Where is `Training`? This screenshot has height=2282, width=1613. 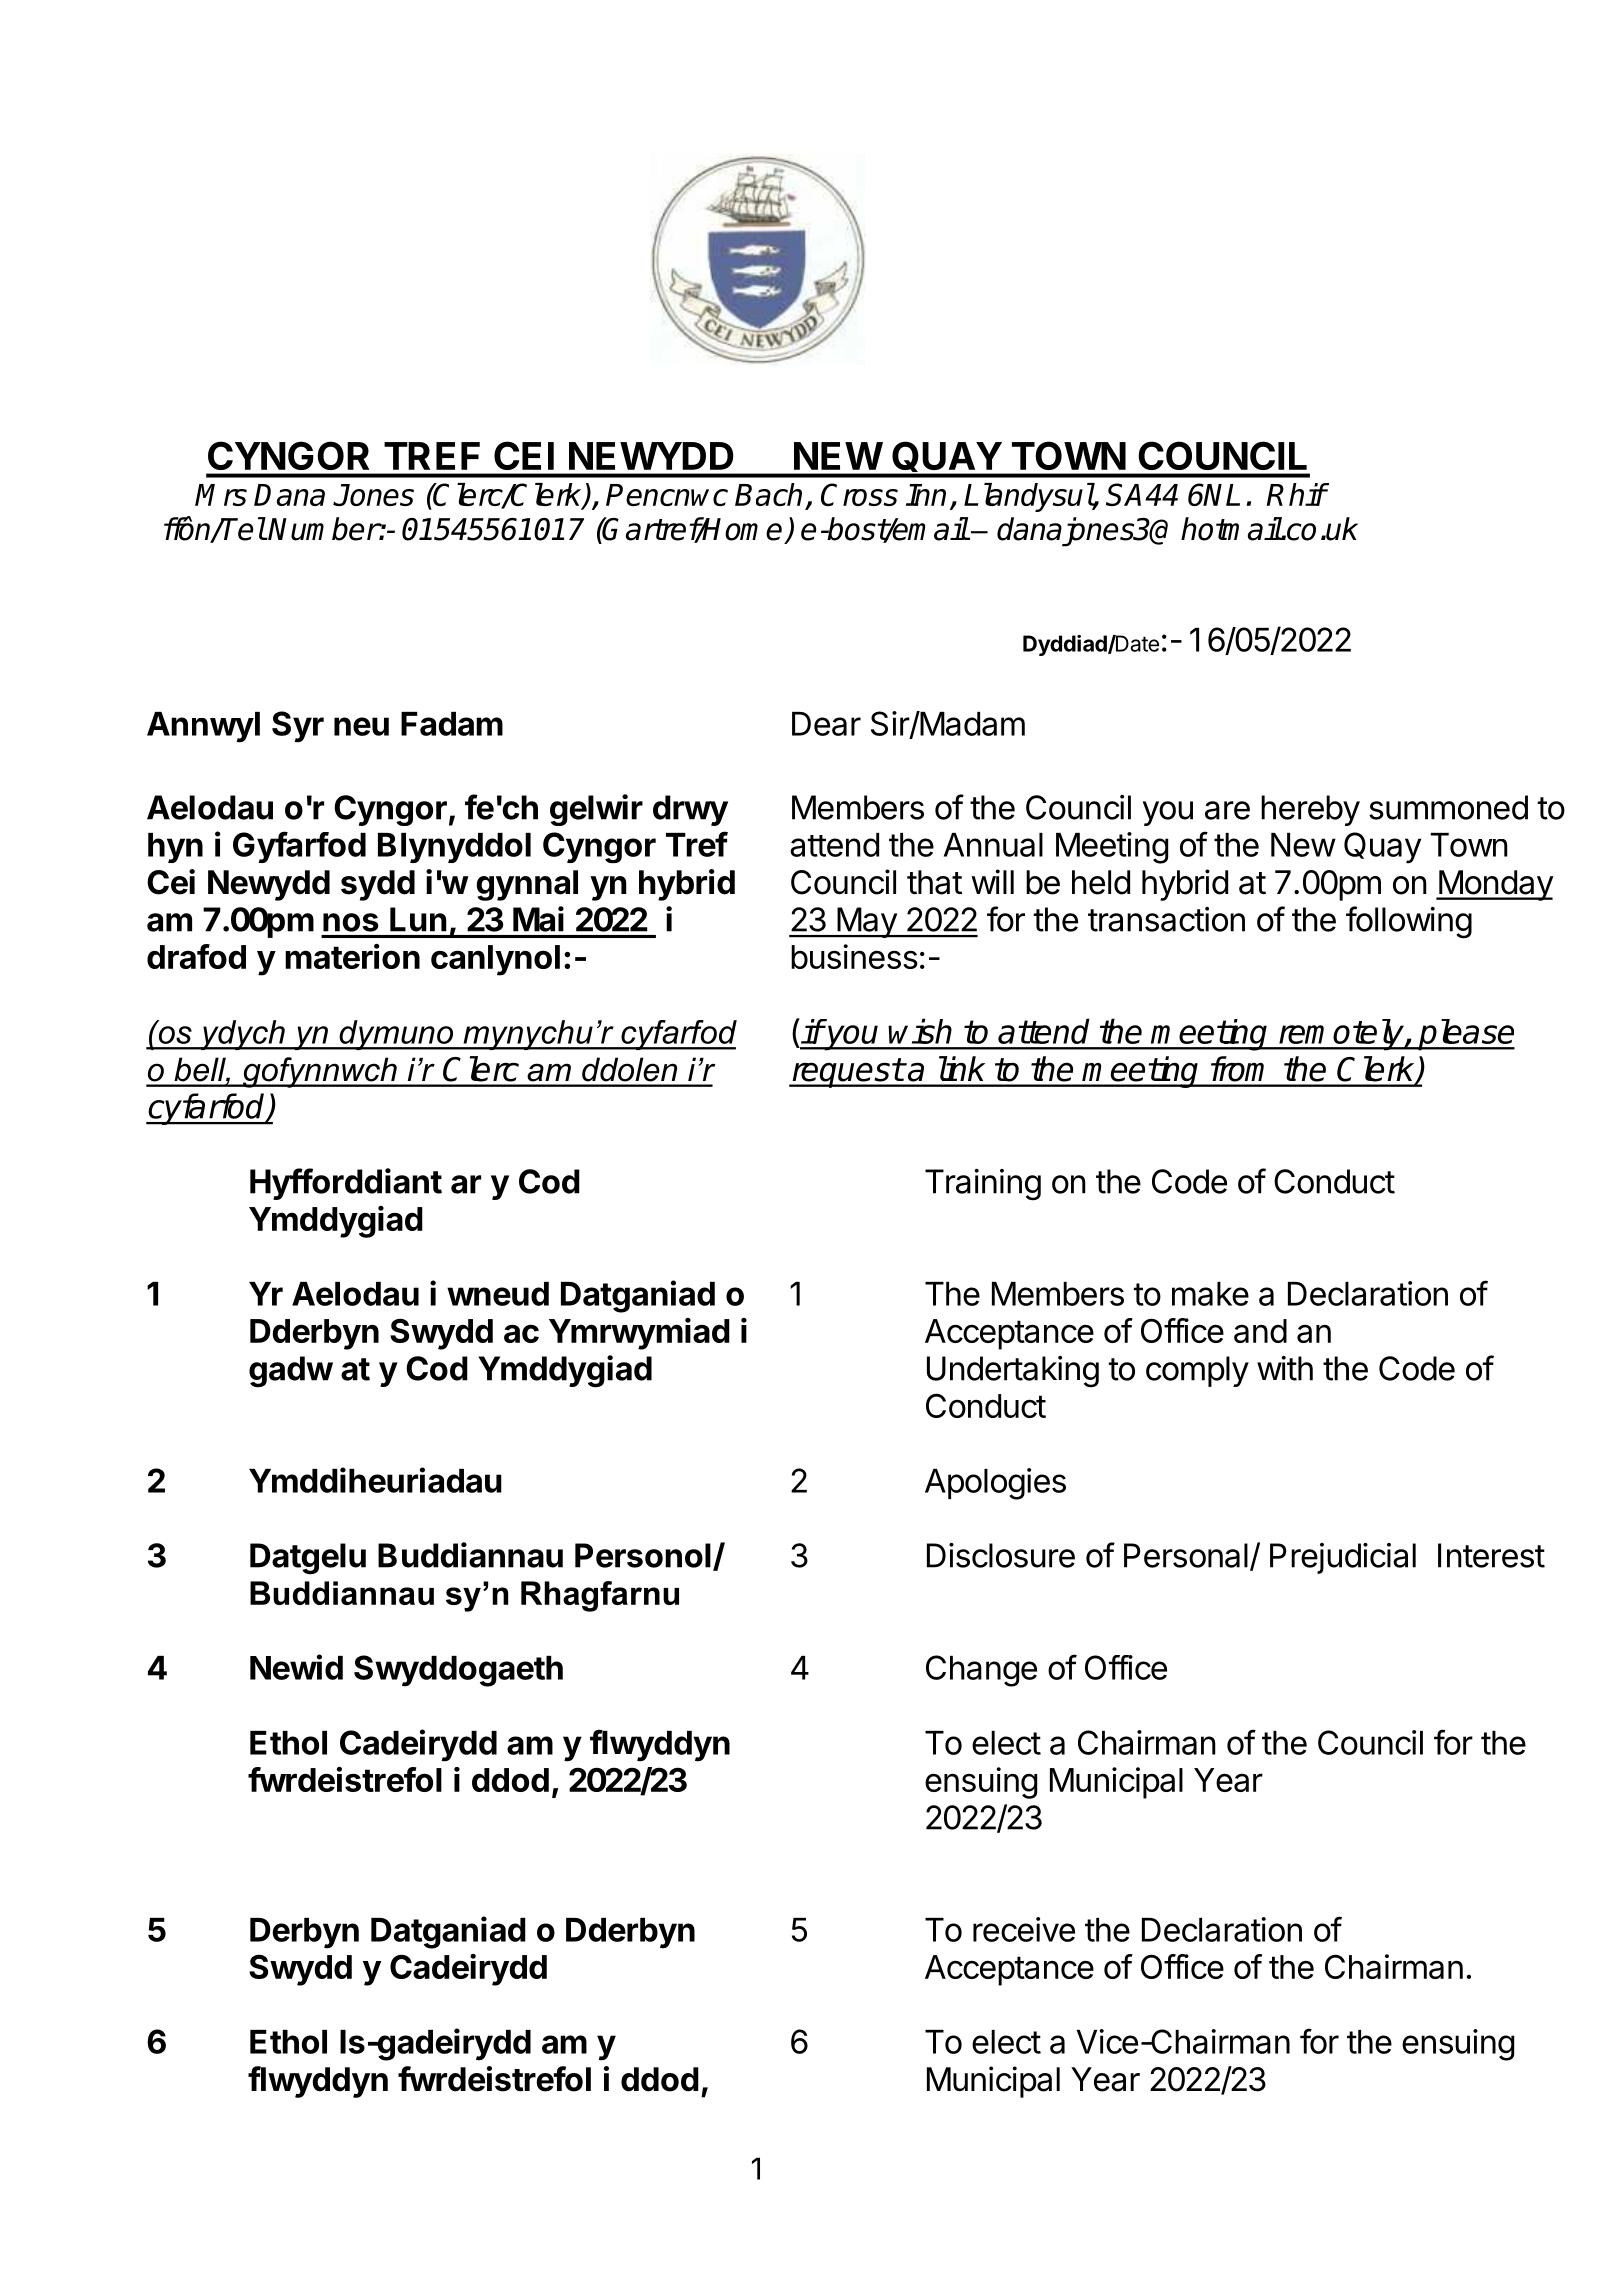 Training is located at coordinates (983, 1185).
